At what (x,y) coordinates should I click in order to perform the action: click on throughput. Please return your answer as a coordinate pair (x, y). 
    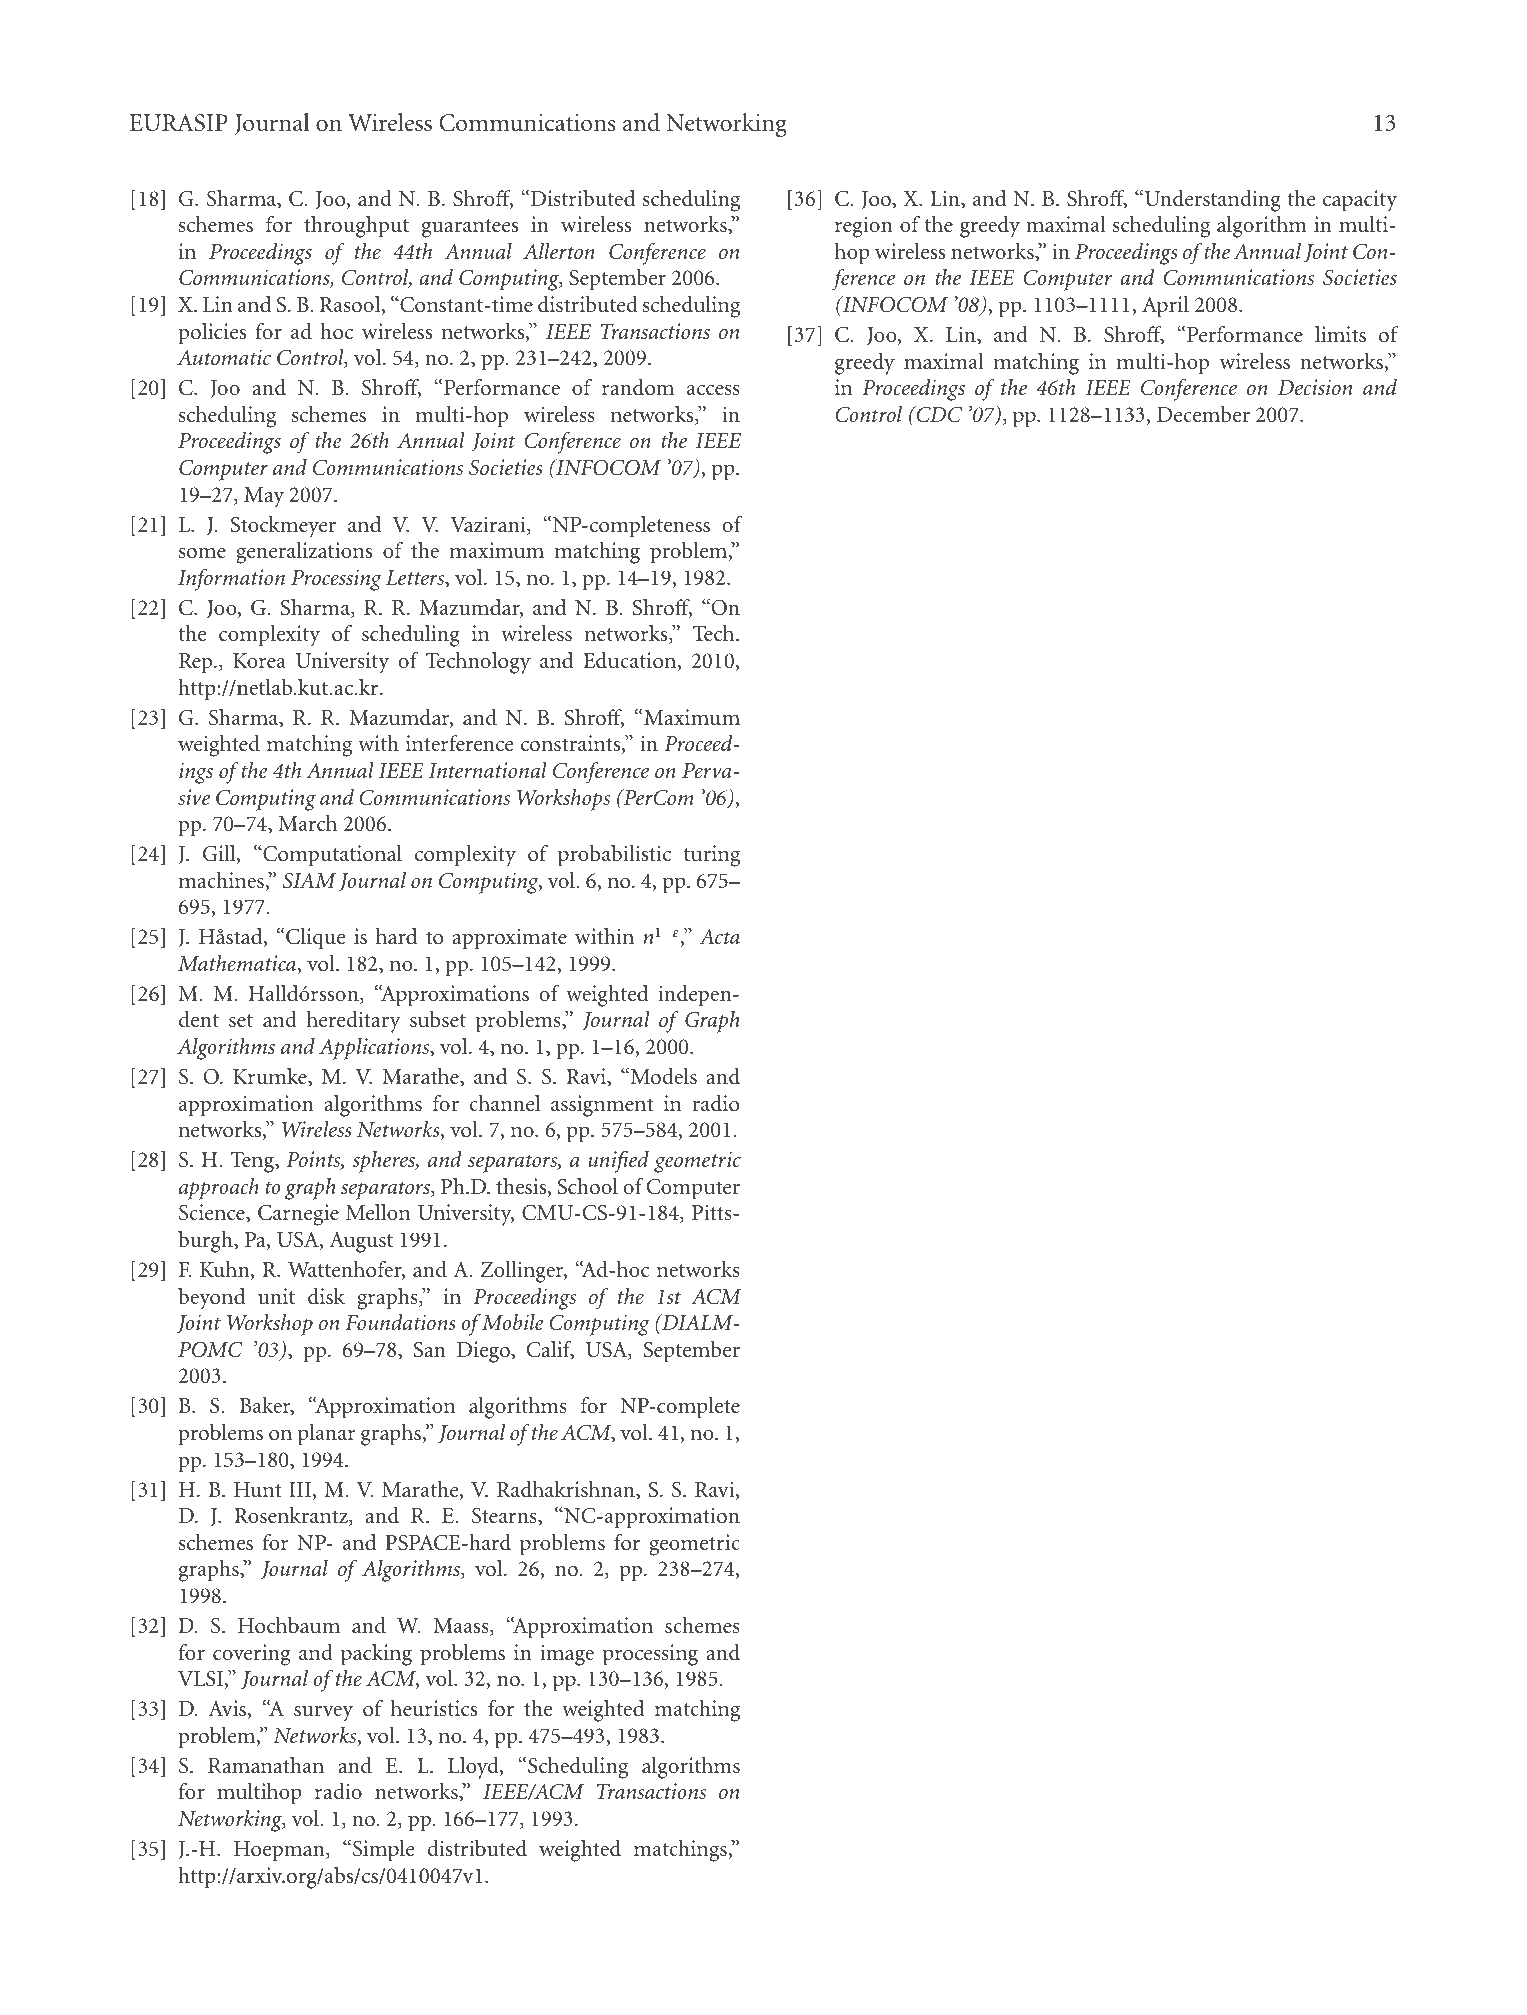
    Looking at the image, I should click on (356, 227).
